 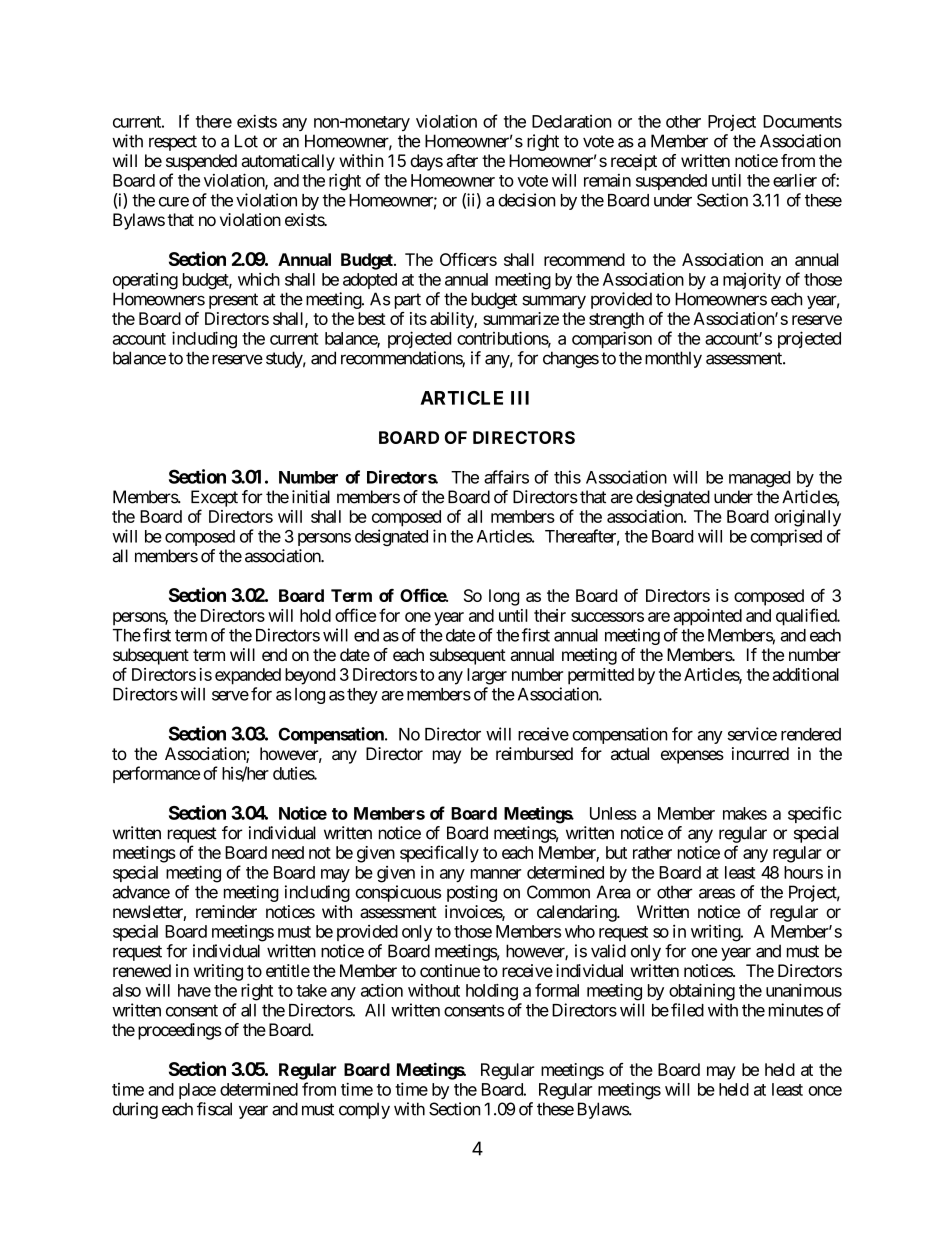 What do you see at coordinates (527, 200) in the document?
I see `decision` at bounding box center [527, 200].
